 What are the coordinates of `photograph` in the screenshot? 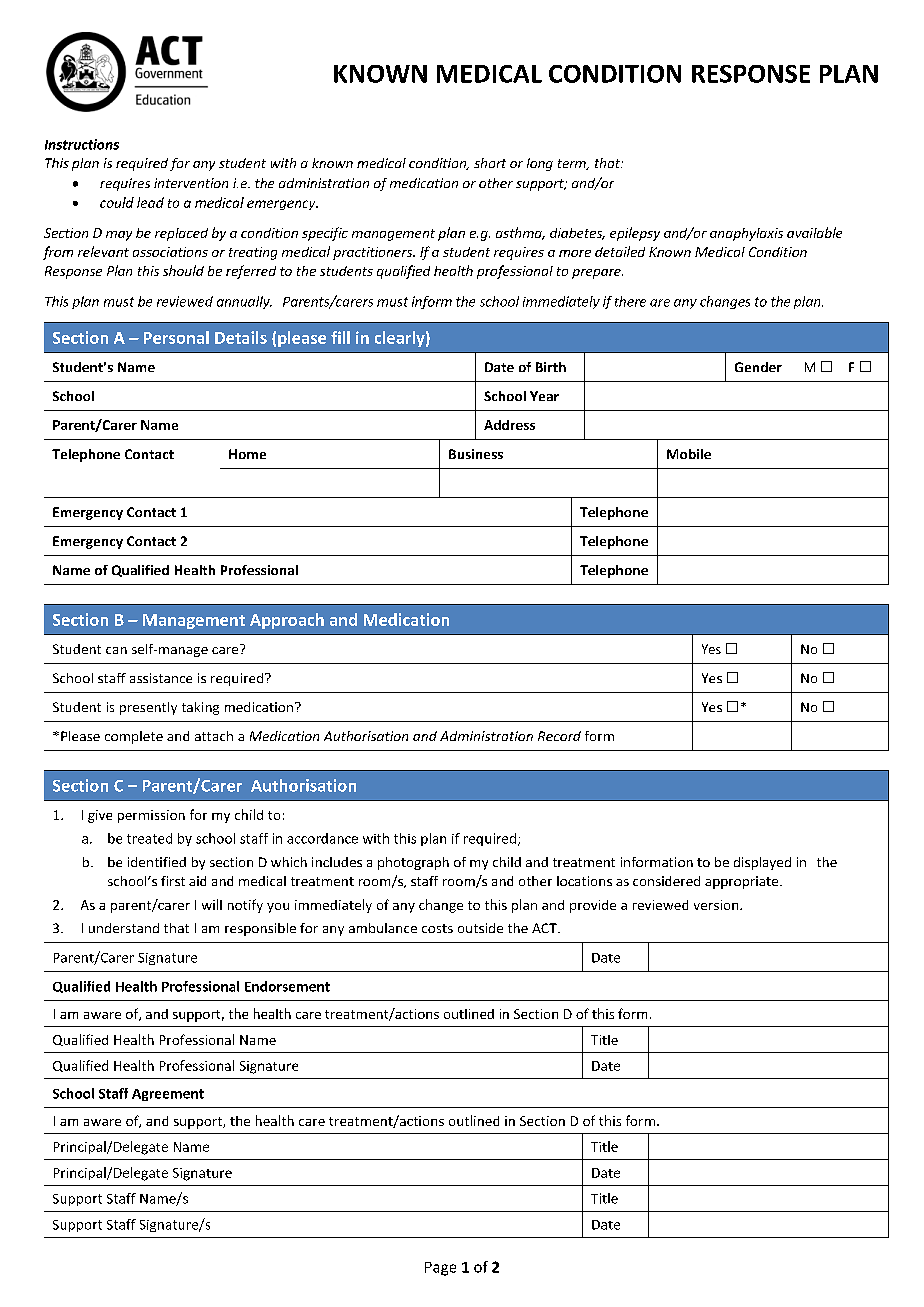 It's located at (413, 863).
